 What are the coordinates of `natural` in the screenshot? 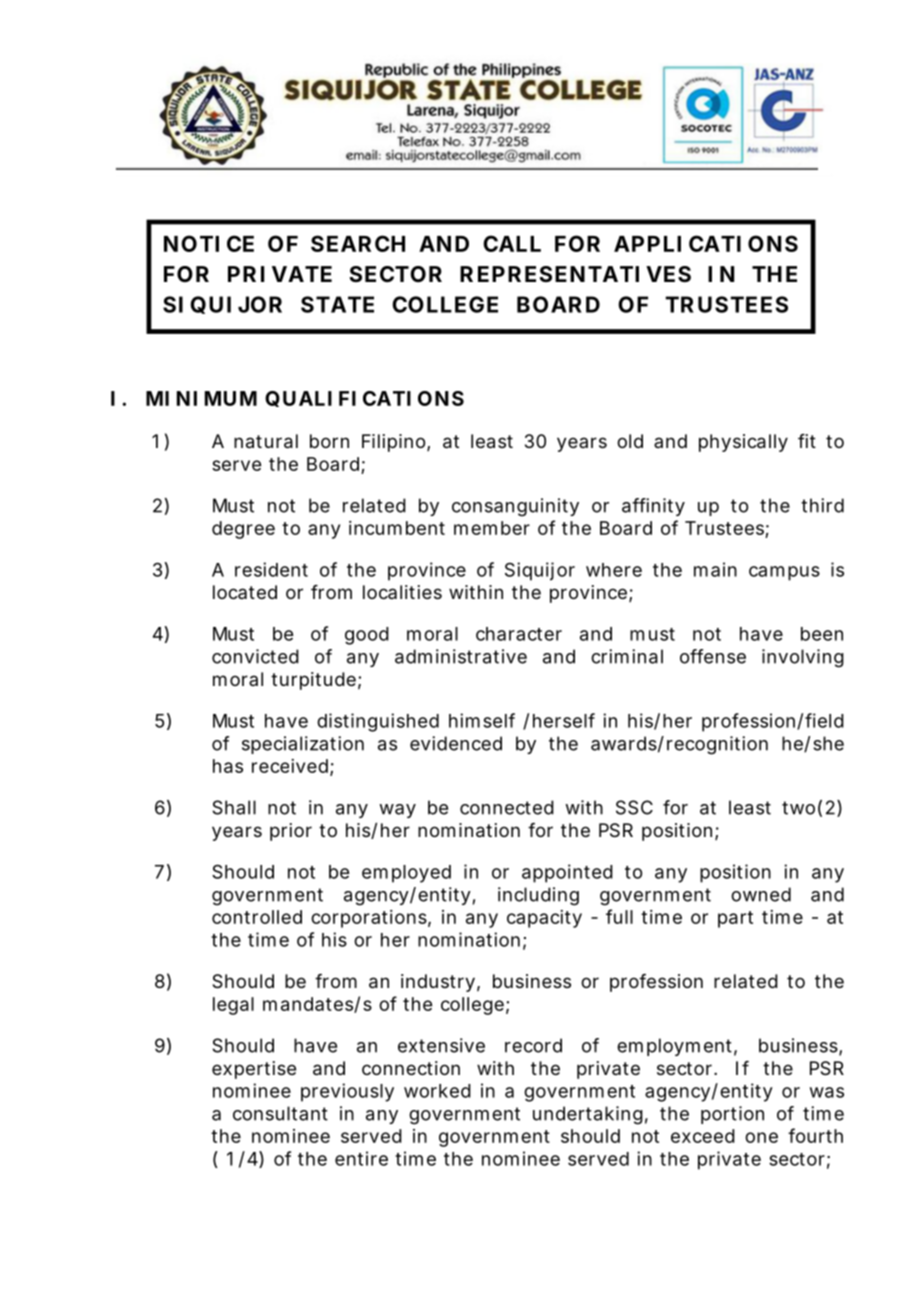 It's located at (266, 441).
